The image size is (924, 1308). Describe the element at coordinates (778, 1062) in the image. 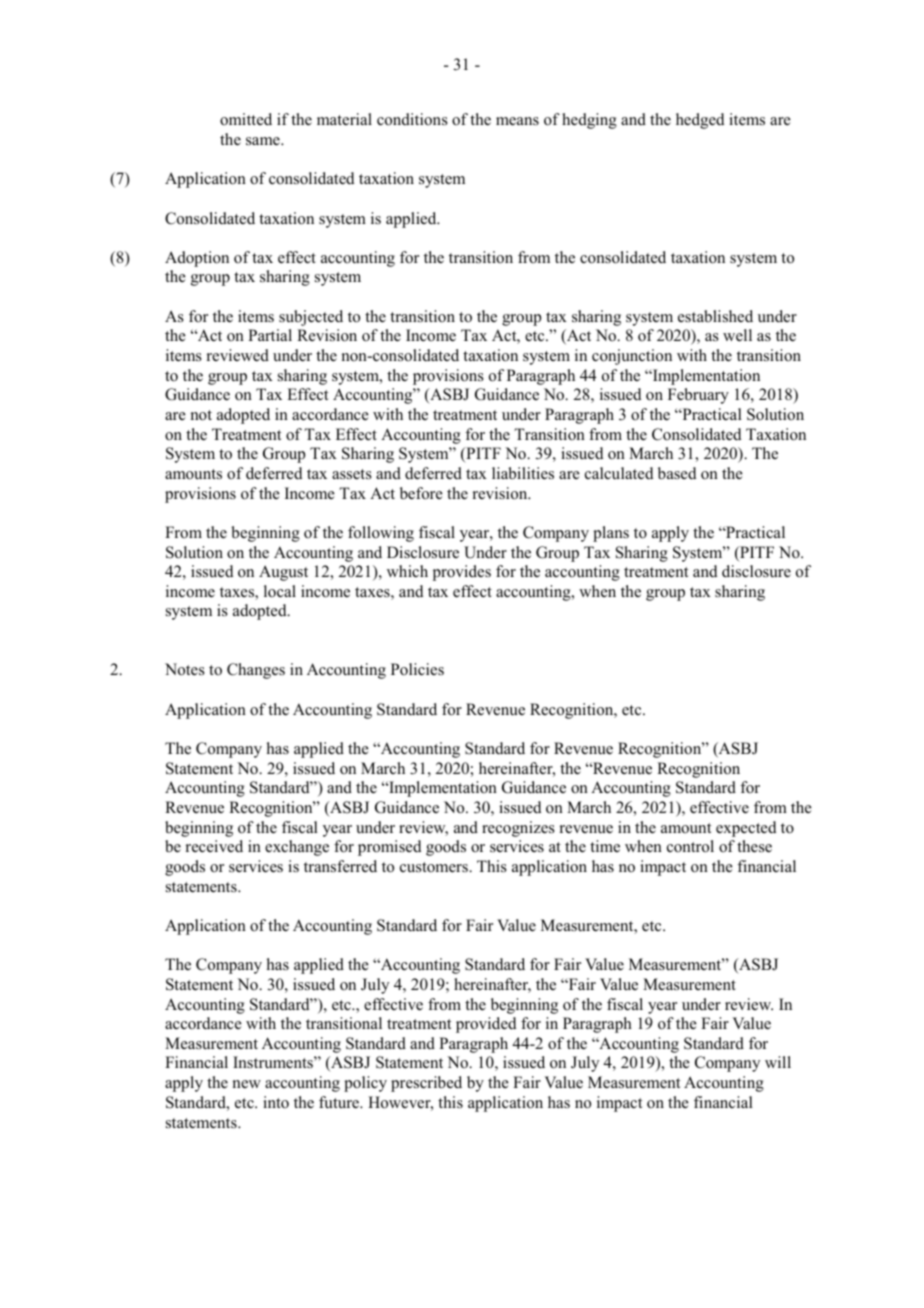

I see `will` at that location.
